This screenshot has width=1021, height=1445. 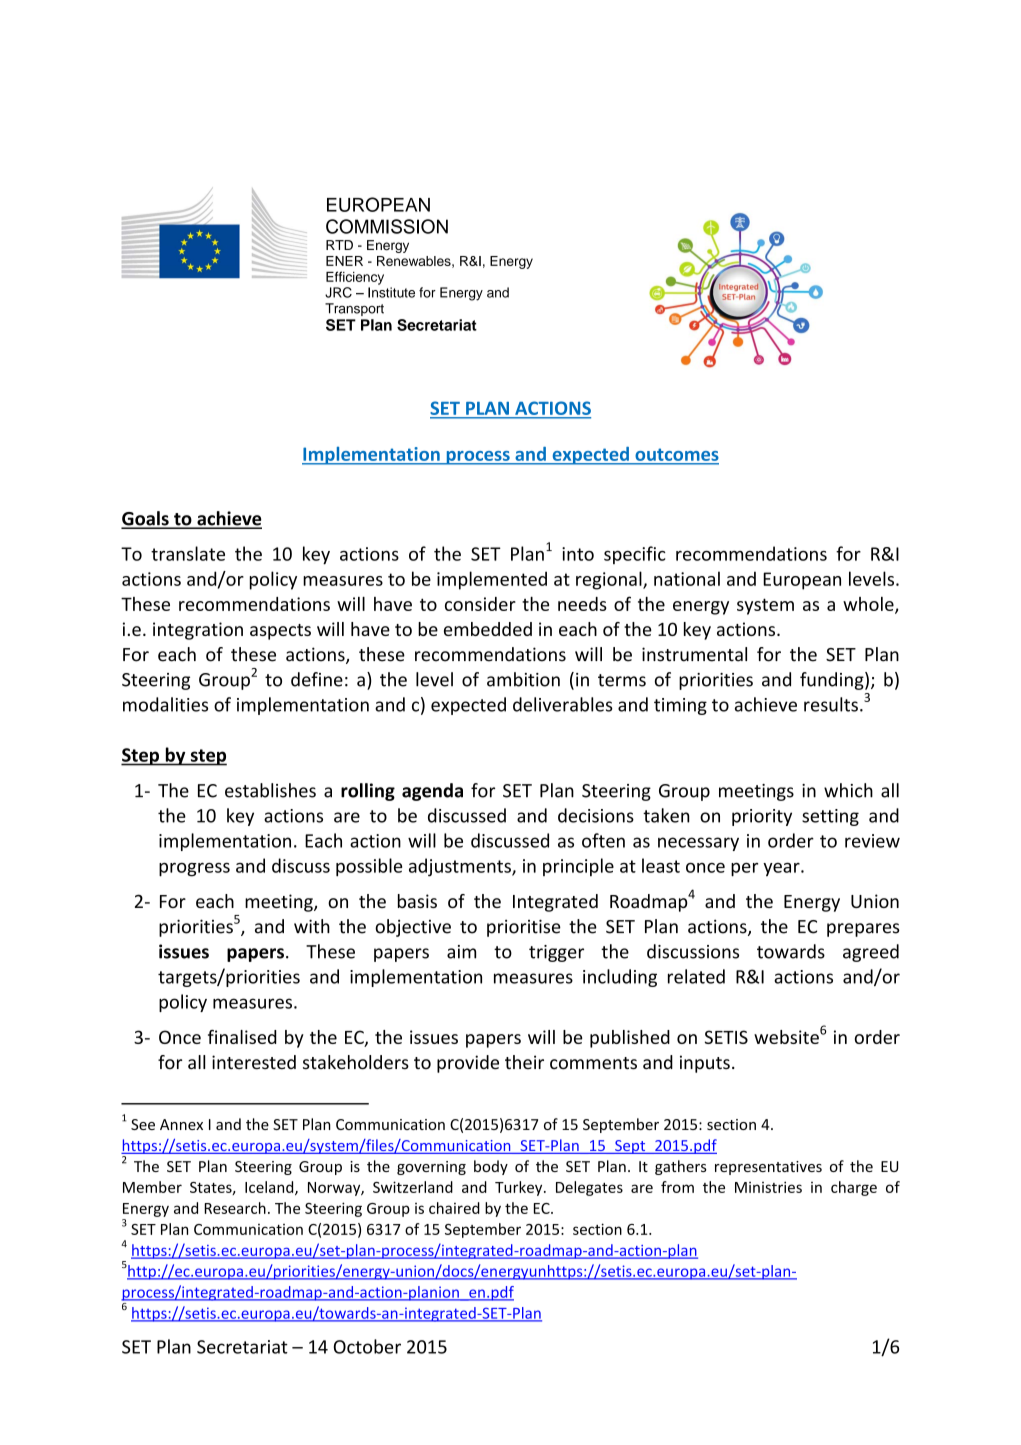 I want to click on COMMISSION, so click(x=387, y=226).
